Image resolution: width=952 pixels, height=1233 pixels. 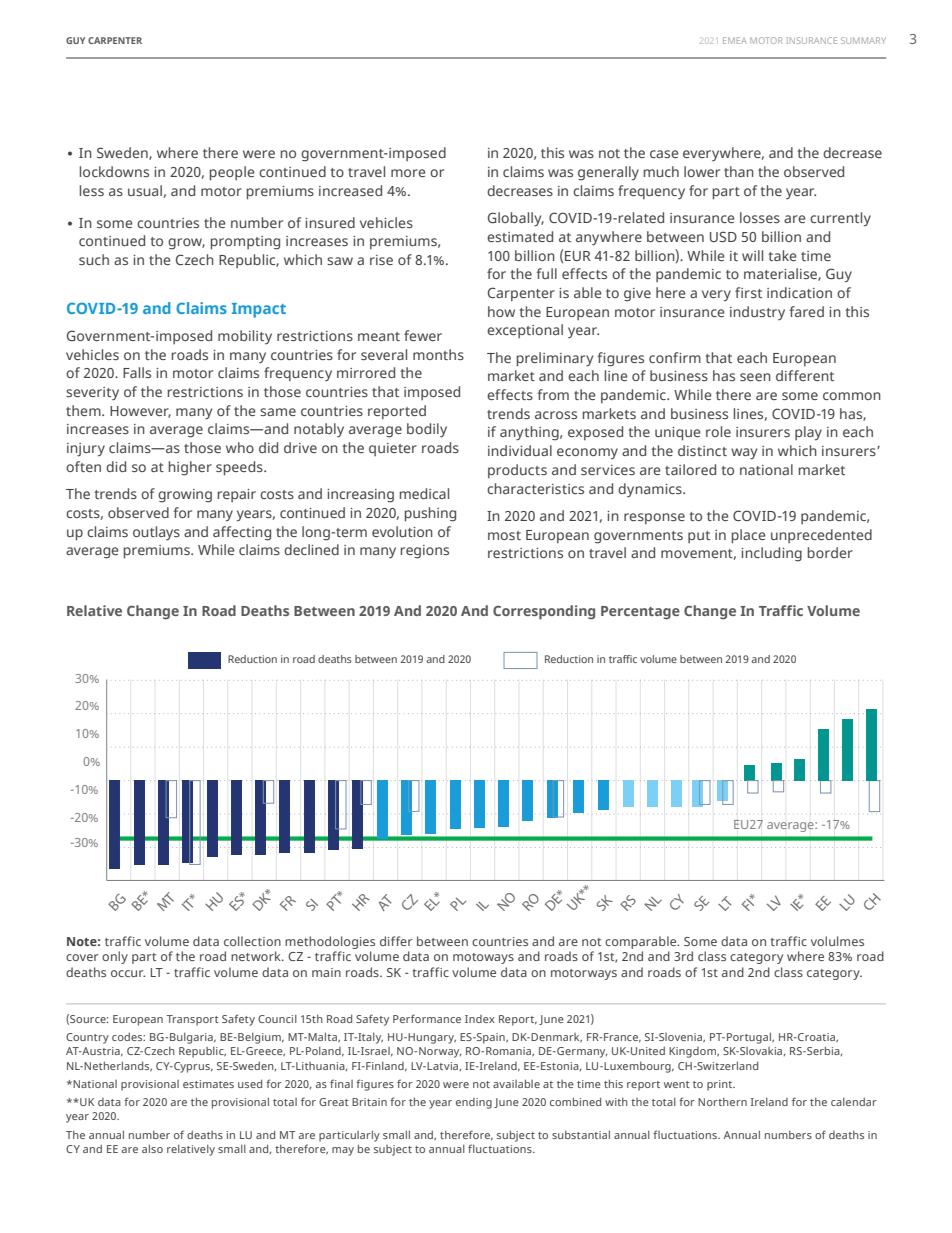 I want to click on Northern, so click(x=722, y=1101).
